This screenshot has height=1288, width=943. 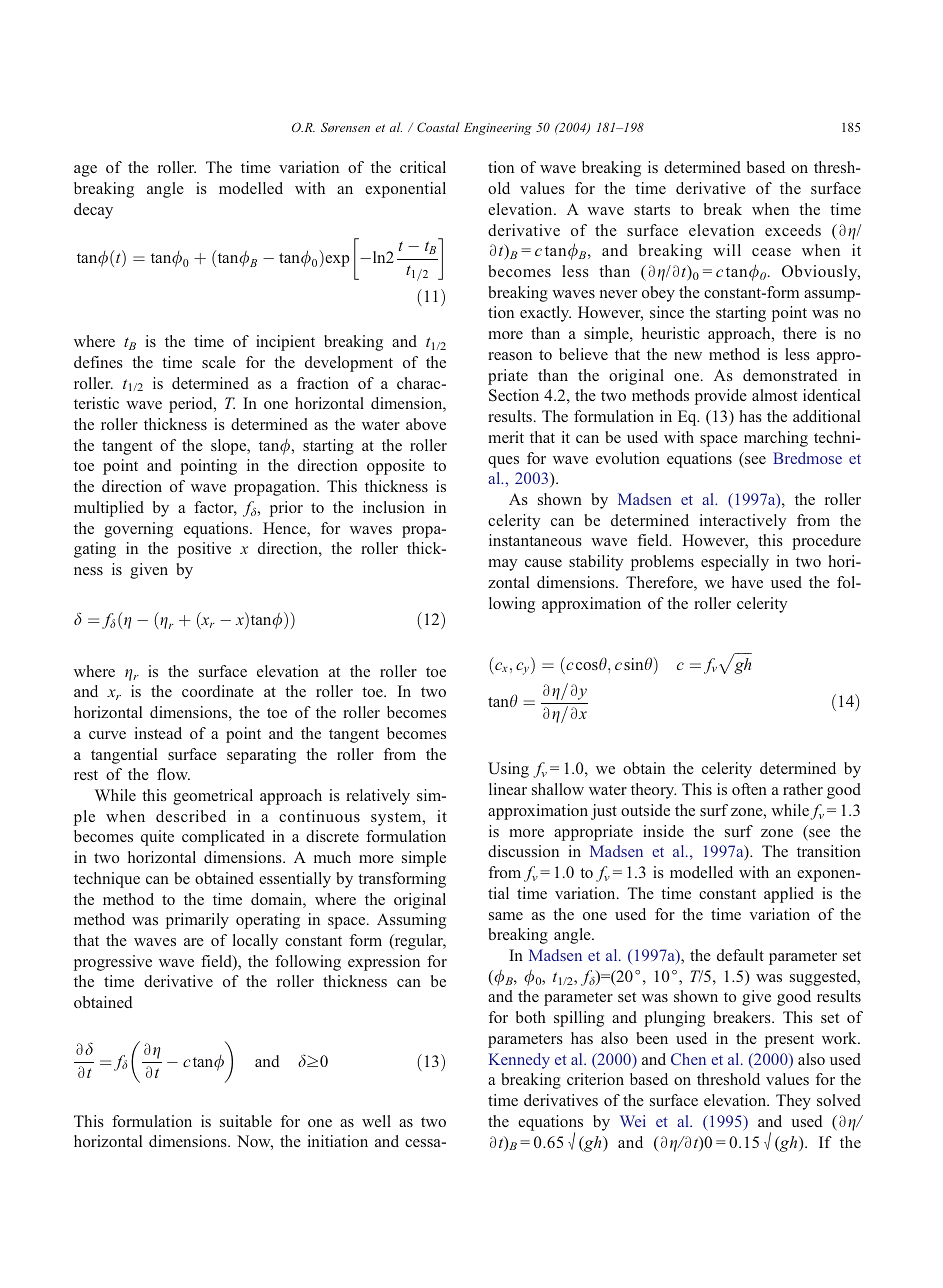 What do you see at coordinates (519, 1061) in the screenshot?
I see `Kennedy` at bounding box center [519, 1061].
